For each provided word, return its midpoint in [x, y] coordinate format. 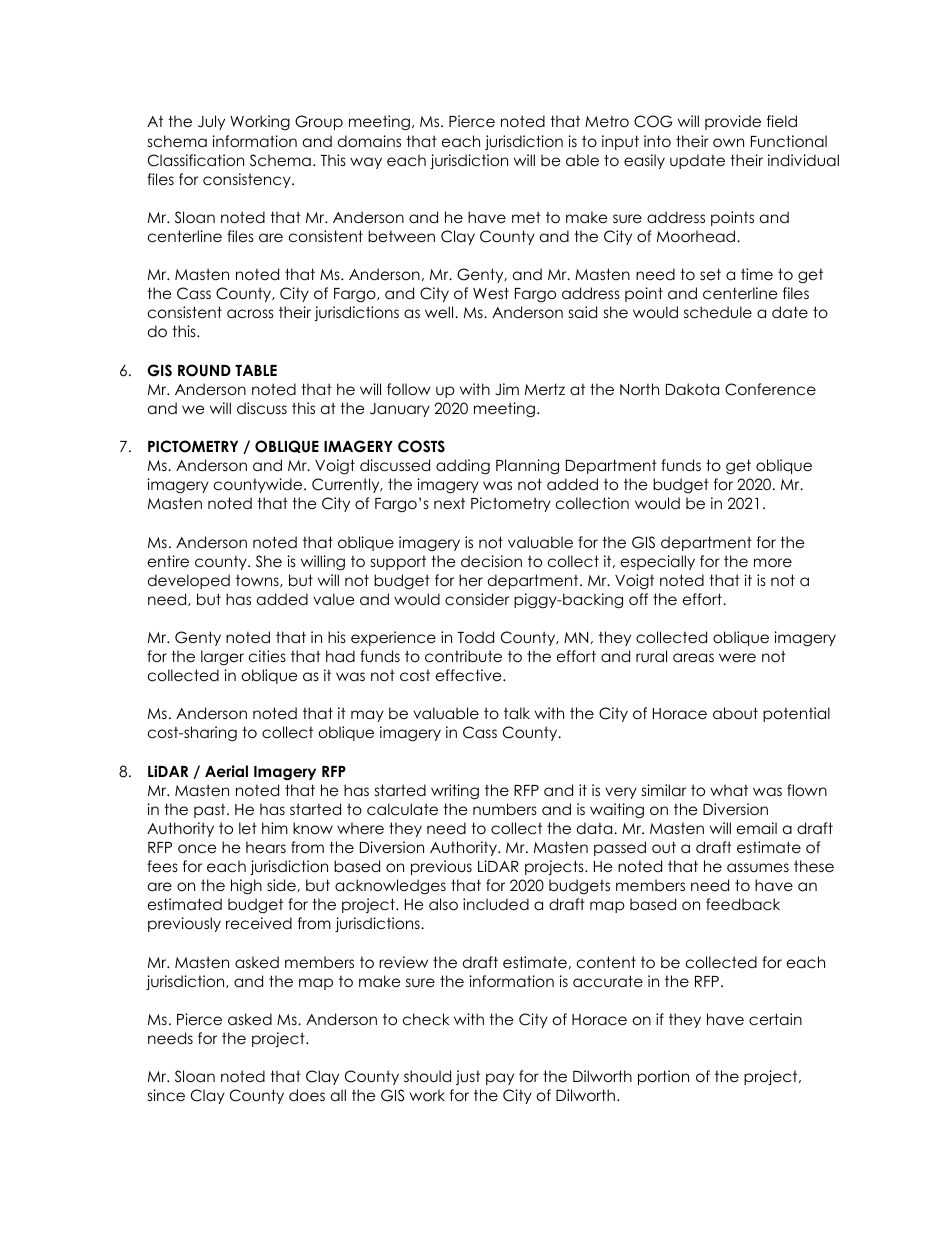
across [250, 314]
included [496, 904]
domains [369, 141]
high [246, 887]
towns [258, 581]
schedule [718, 312]
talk [517, 713]
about [735, 713]
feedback [743, 904]
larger [222, 658]
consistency [248, 180]
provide [733, 122]
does [307, 1095]
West [491, 293]
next [449, 503]
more [773, 563]
